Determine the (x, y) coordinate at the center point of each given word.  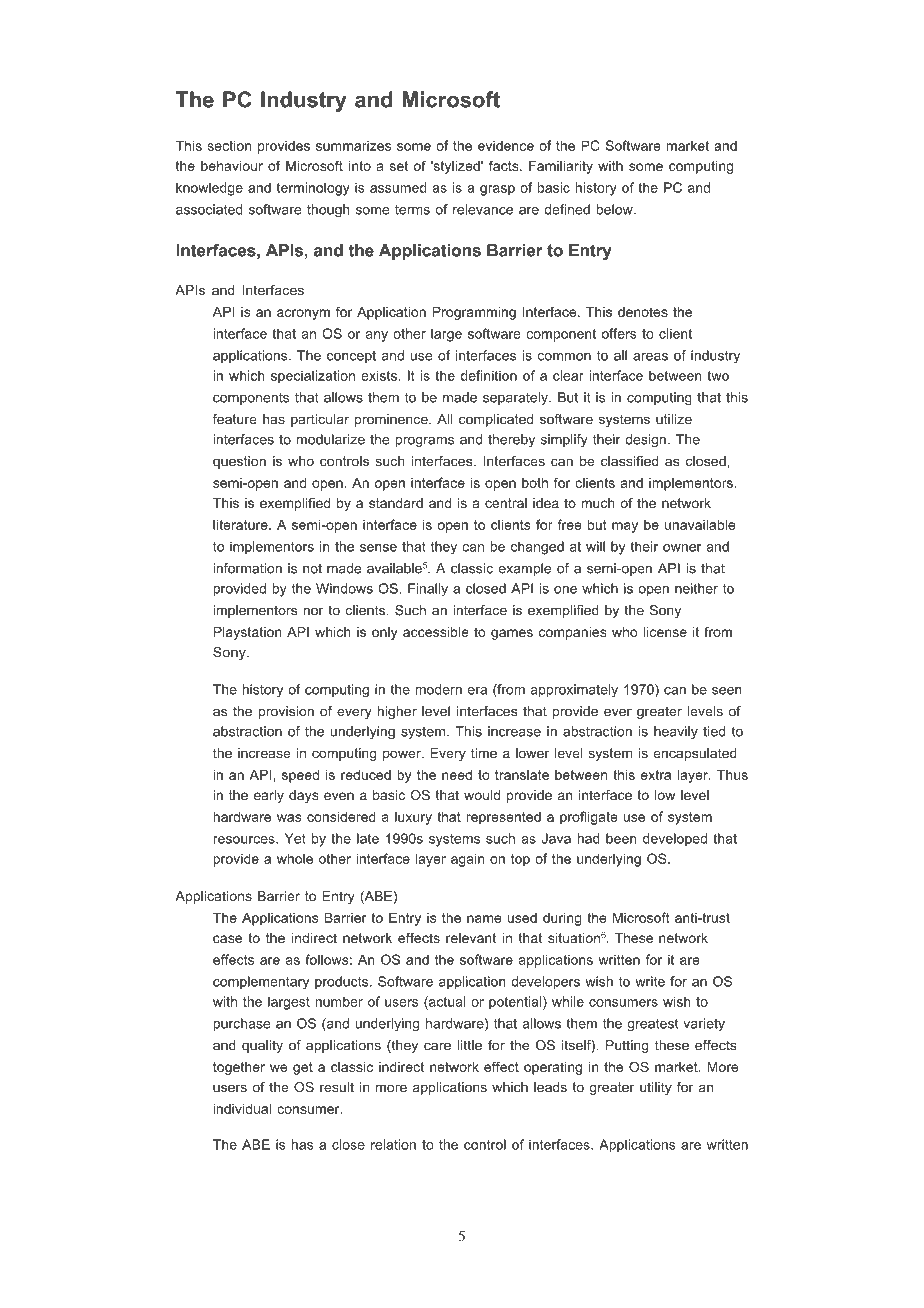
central (506, 503)
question (239, 462)
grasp (497, 190)
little (470, 1045)
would (482, 795)
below (615, 209)
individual (242, 1108)
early (269, 796)
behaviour (232, 166)
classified (630, 461)
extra (656, 775)
